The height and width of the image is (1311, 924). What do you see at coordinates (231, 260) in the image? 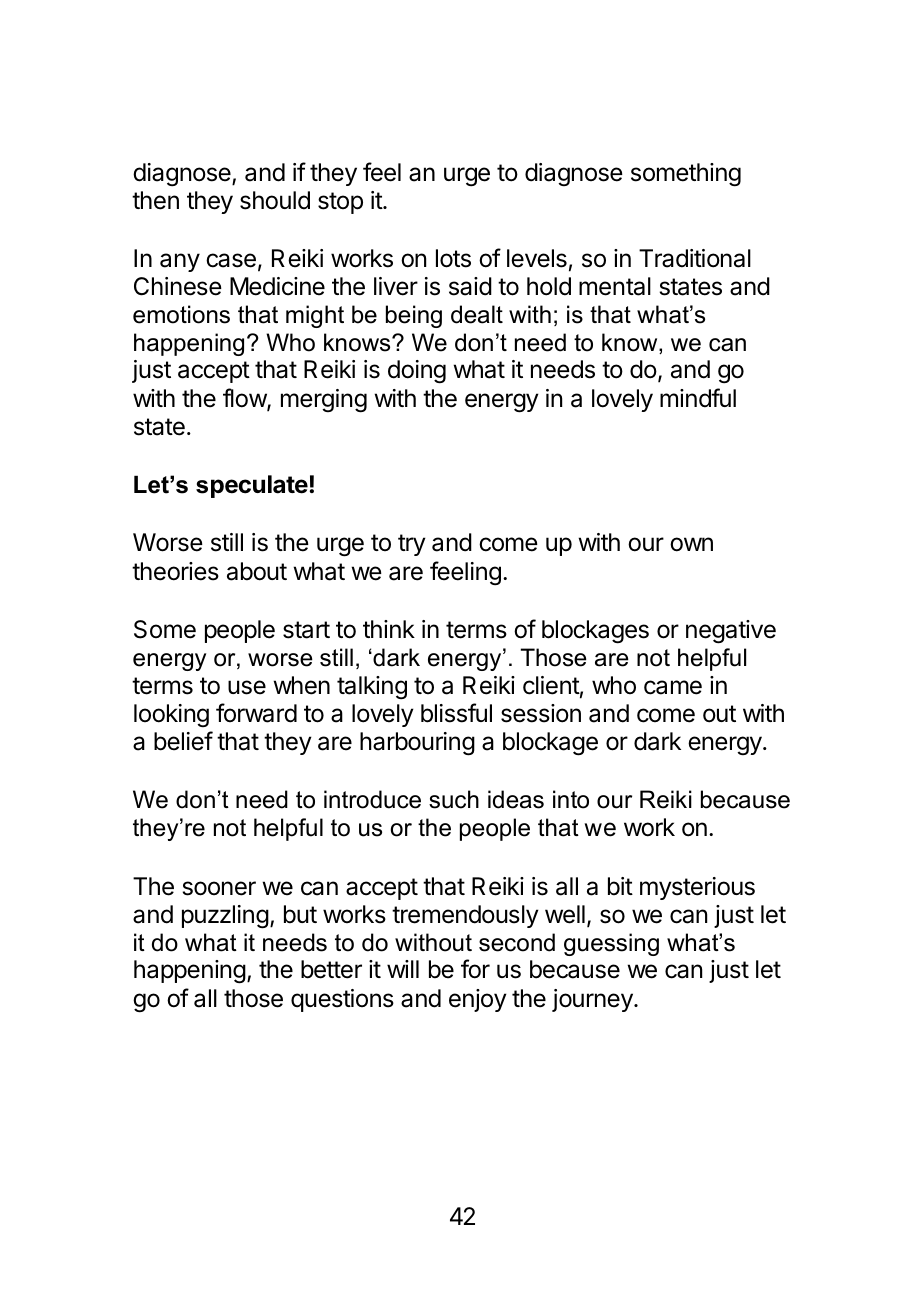
I see `case` at bounding box center [231, 260].
